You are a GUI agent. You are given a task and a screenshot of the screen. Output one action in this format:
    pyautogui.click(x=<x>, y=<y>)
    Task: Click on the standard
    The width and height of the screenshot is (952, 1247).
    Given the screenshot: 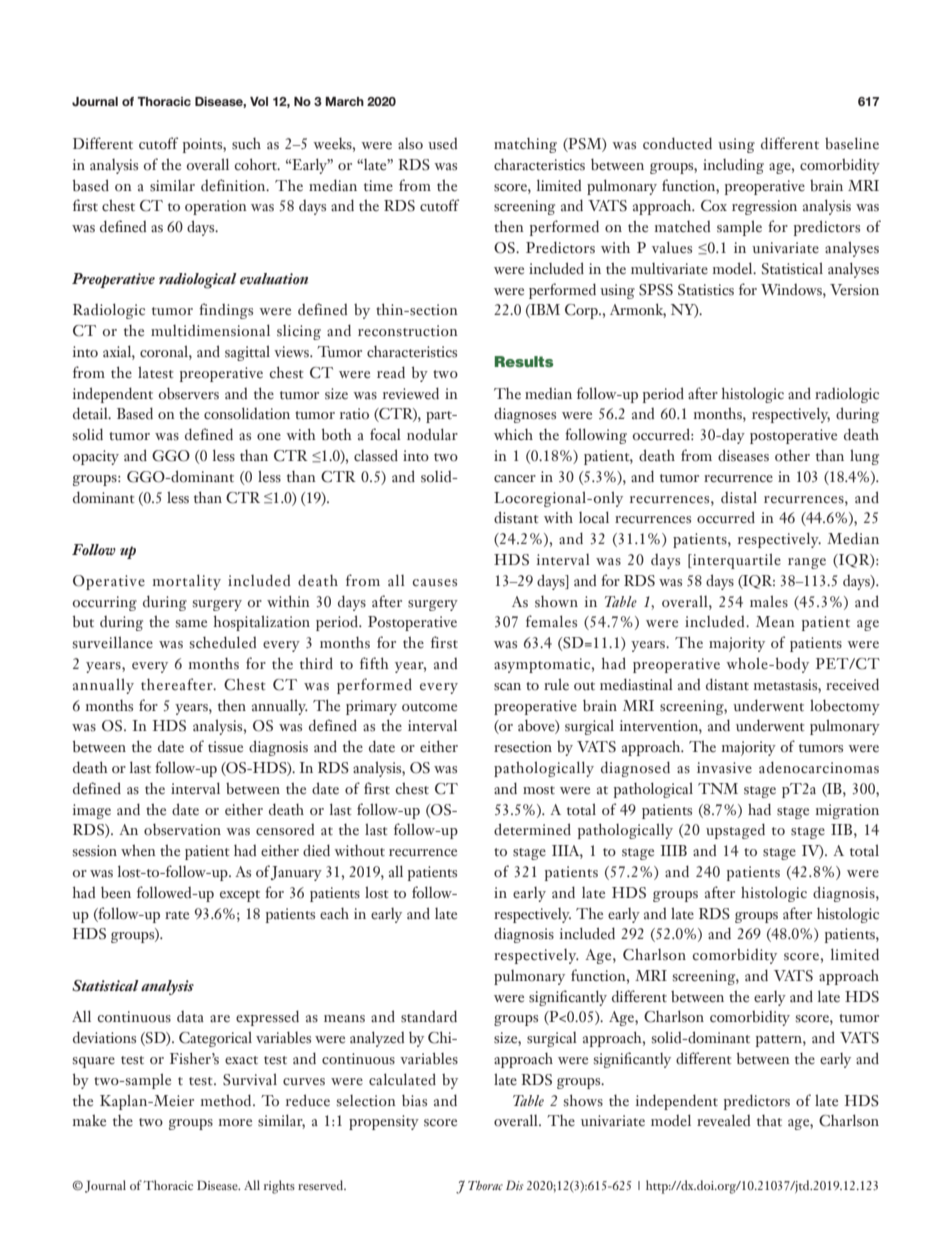 What is the action you would take?
    pyautogui.click(x=429, y=1016)
